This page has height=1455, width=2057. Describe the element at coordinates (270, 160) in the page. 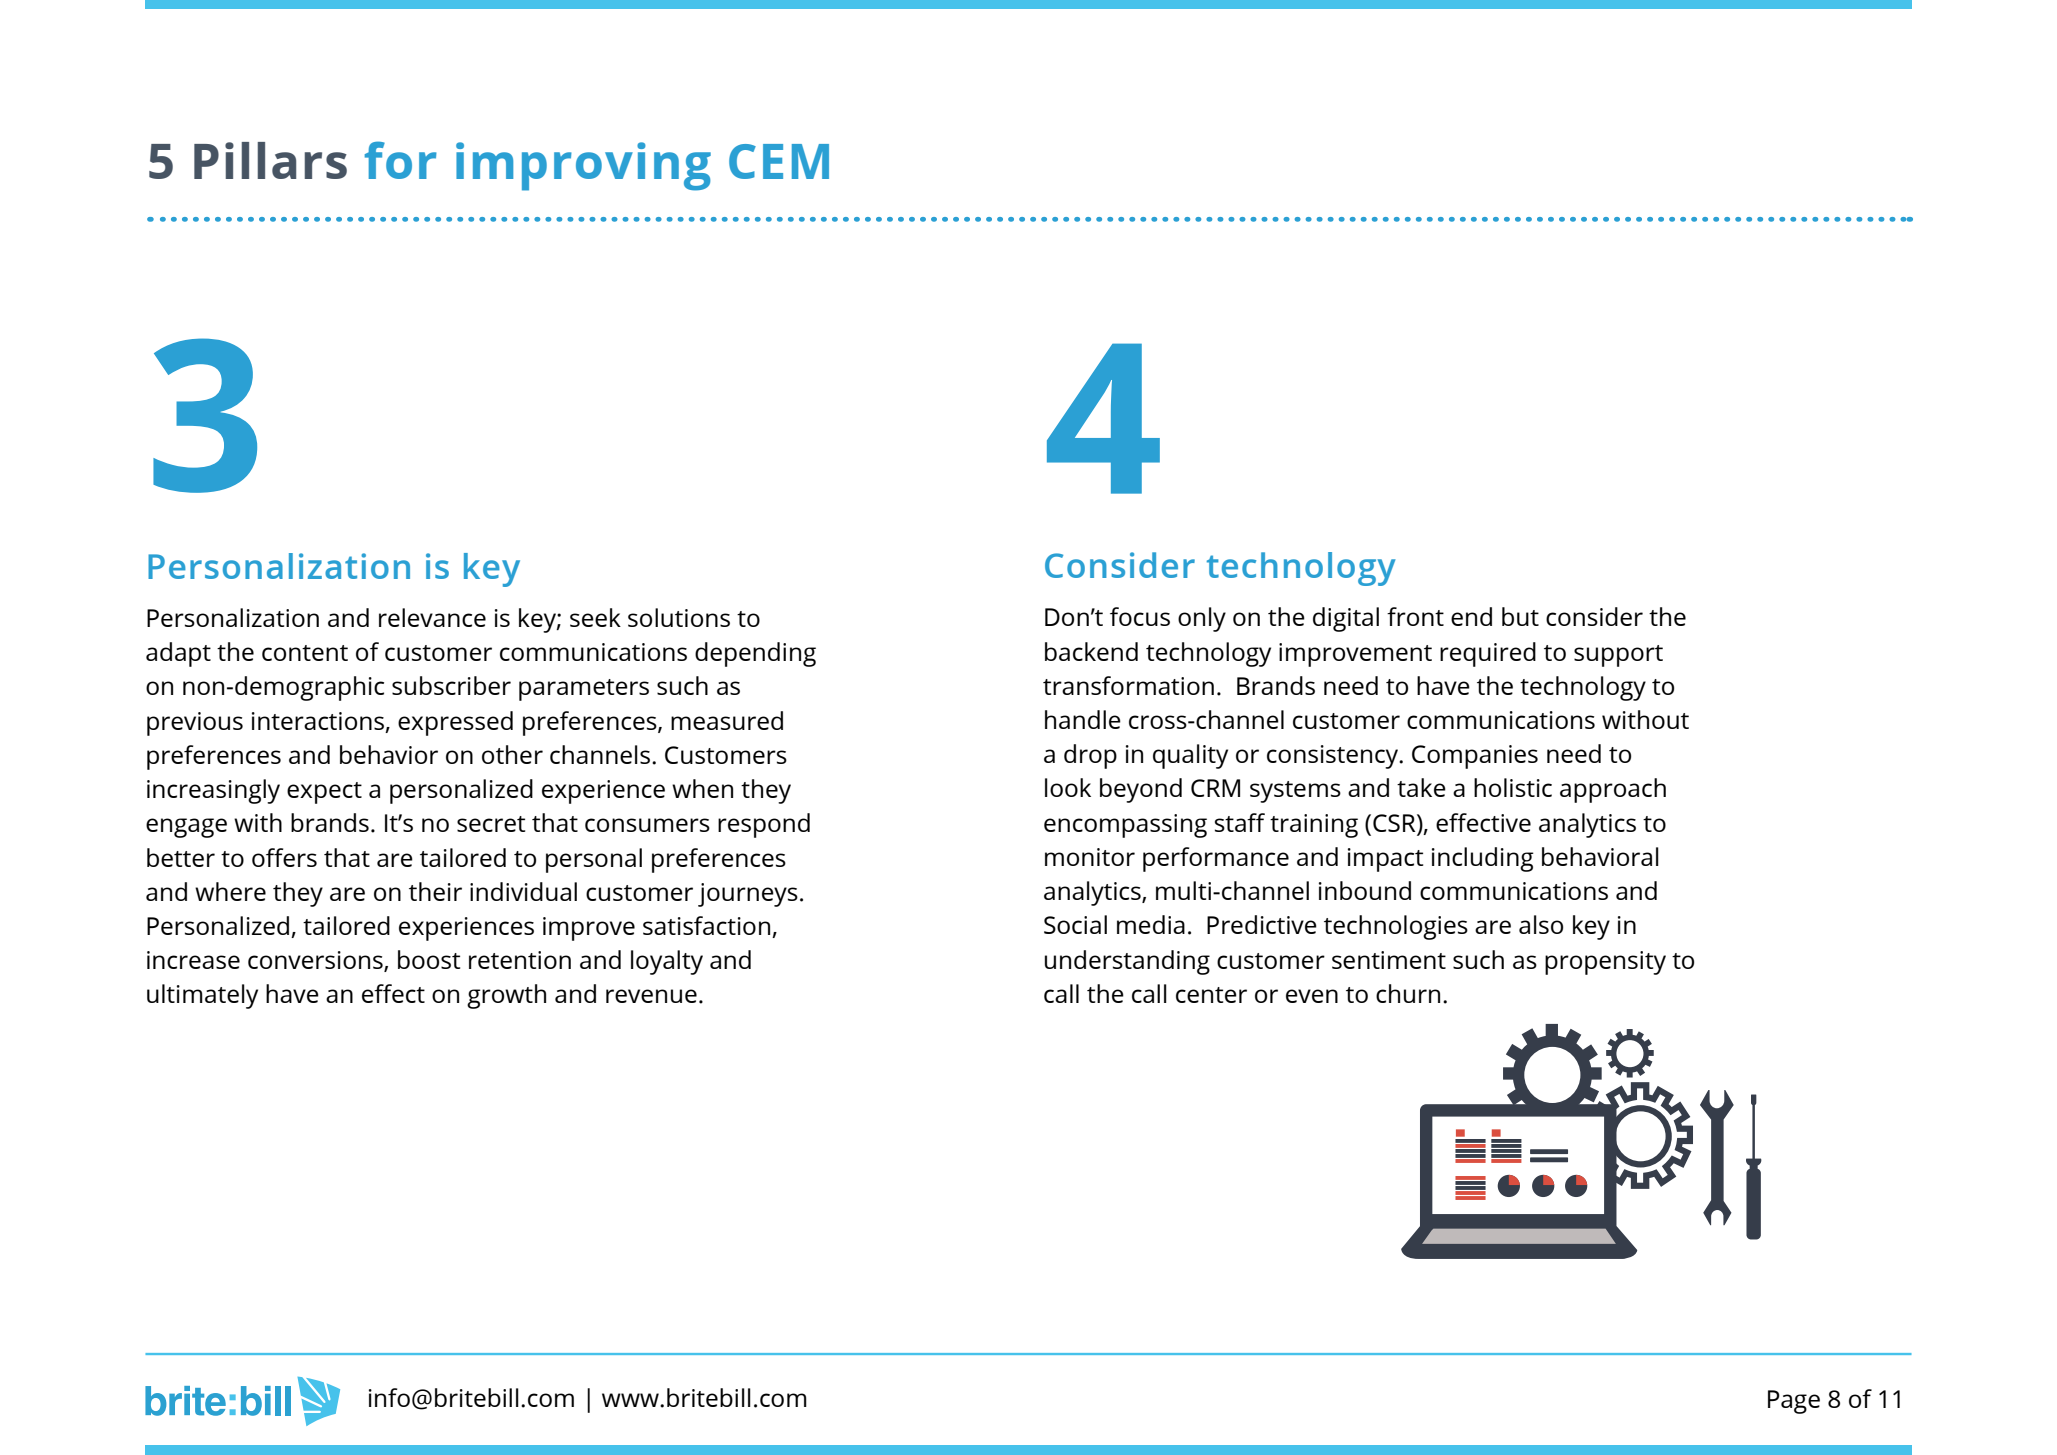

I see `Pillars` at that location.
